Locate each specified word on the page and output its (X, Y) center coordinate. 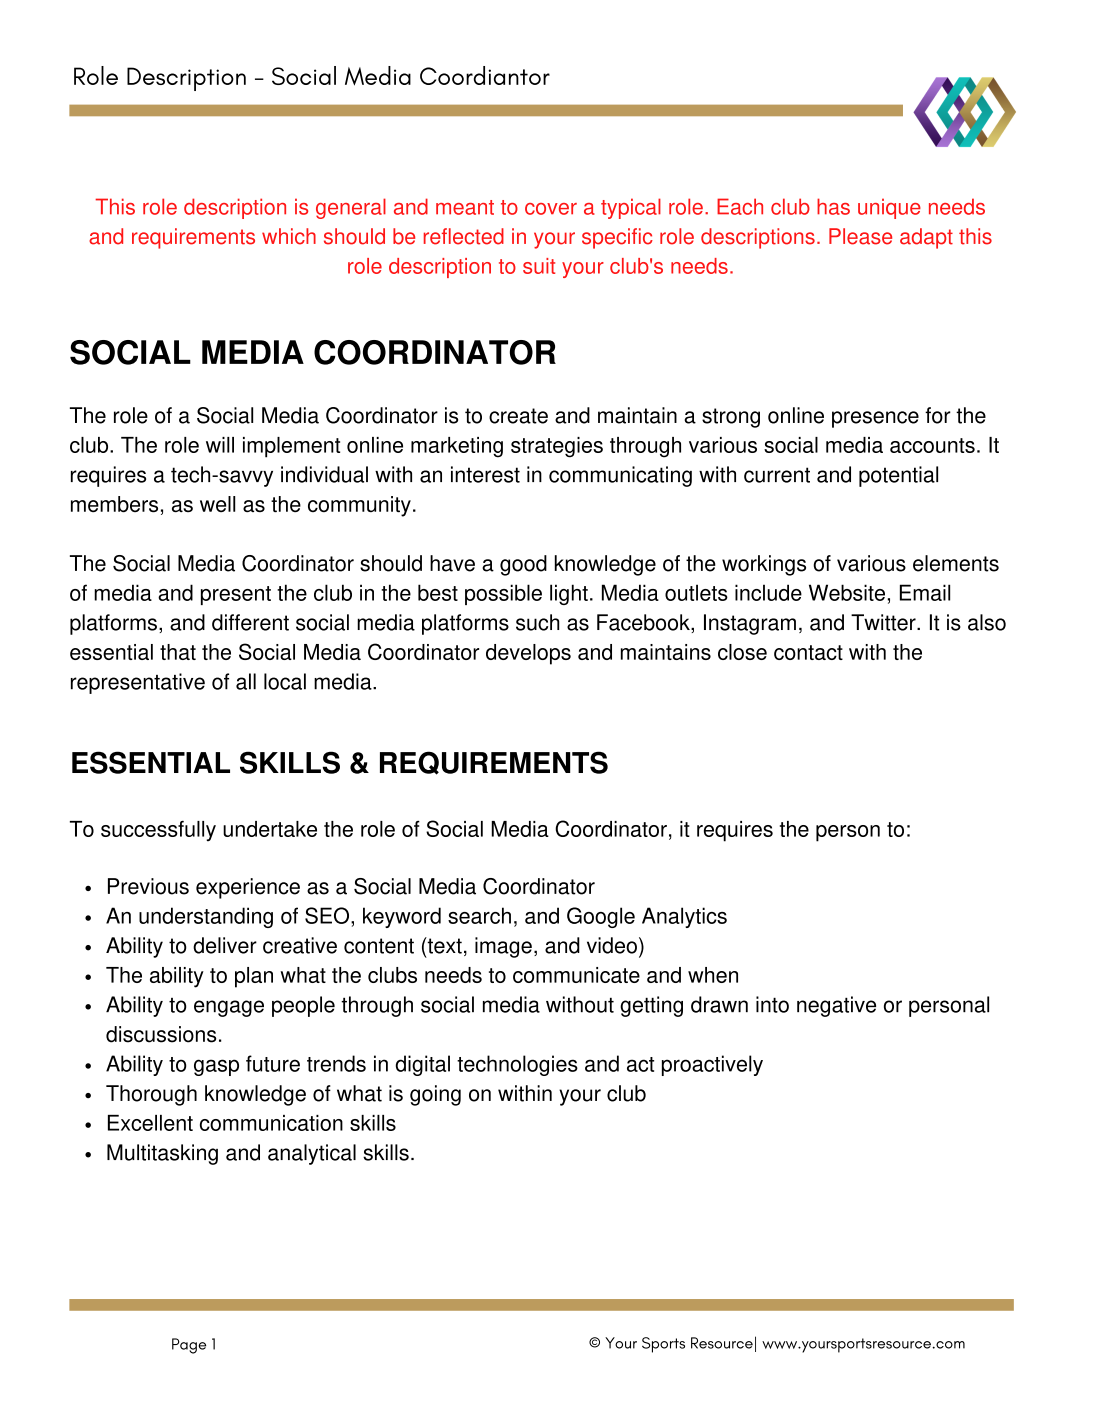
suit (539, 266)
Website (847, 592)
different (250, 622)
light (569, 594)
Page (189, 1346)
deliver (225, 945)
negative (836, 1006)
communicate (576, 975)
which (289, 236)
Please (860, 236)
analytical (312, 1154)
